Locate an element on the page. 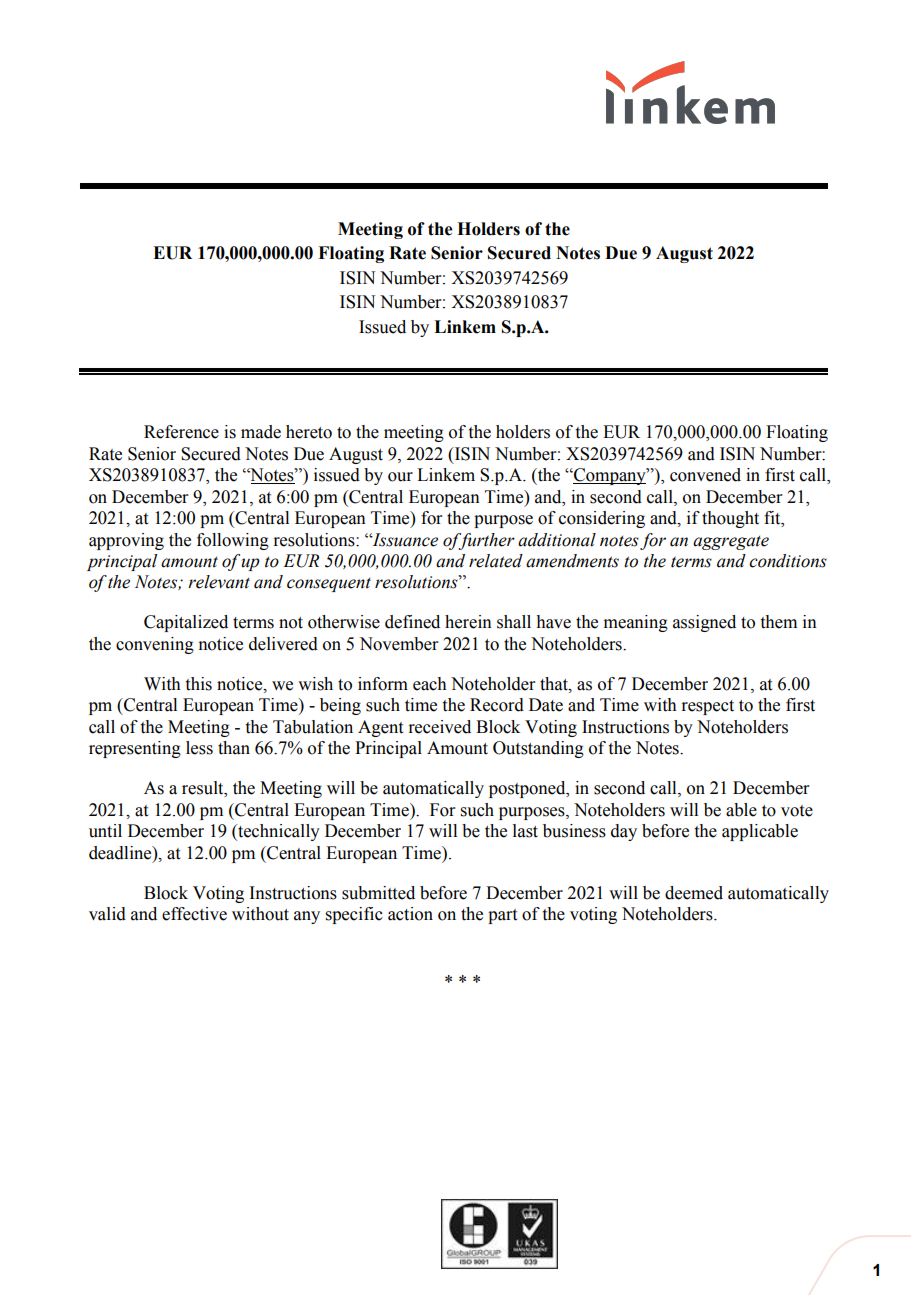  Reference is located at coordinates (181, 432).
